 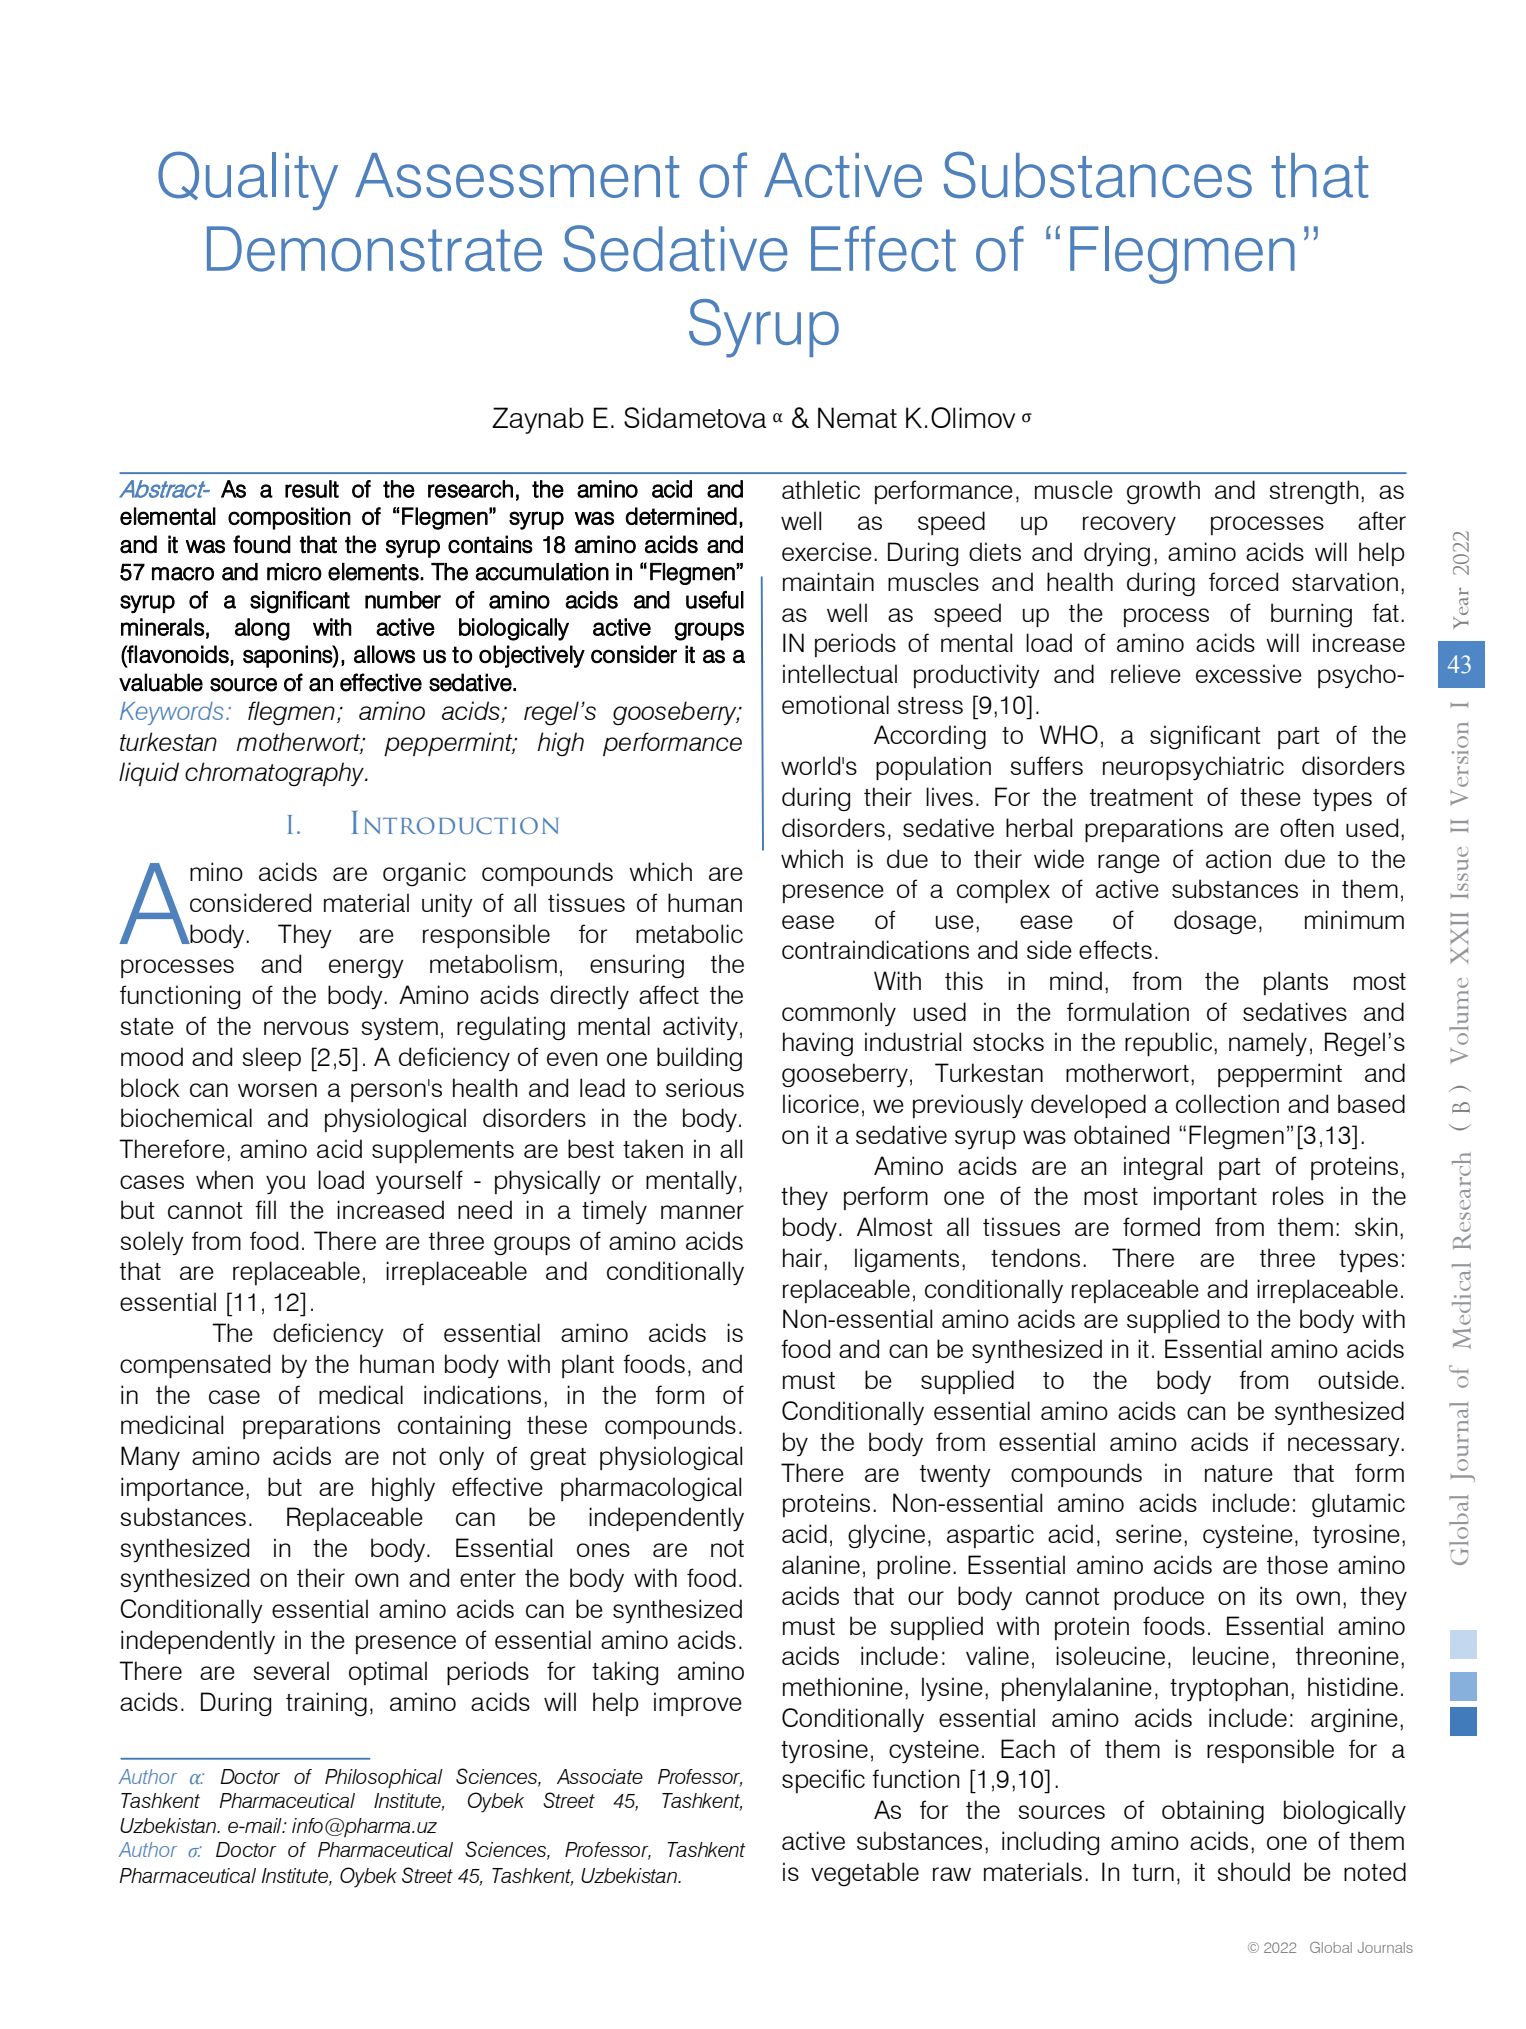 I want to click on fill, so click(x=265, y=1209).
